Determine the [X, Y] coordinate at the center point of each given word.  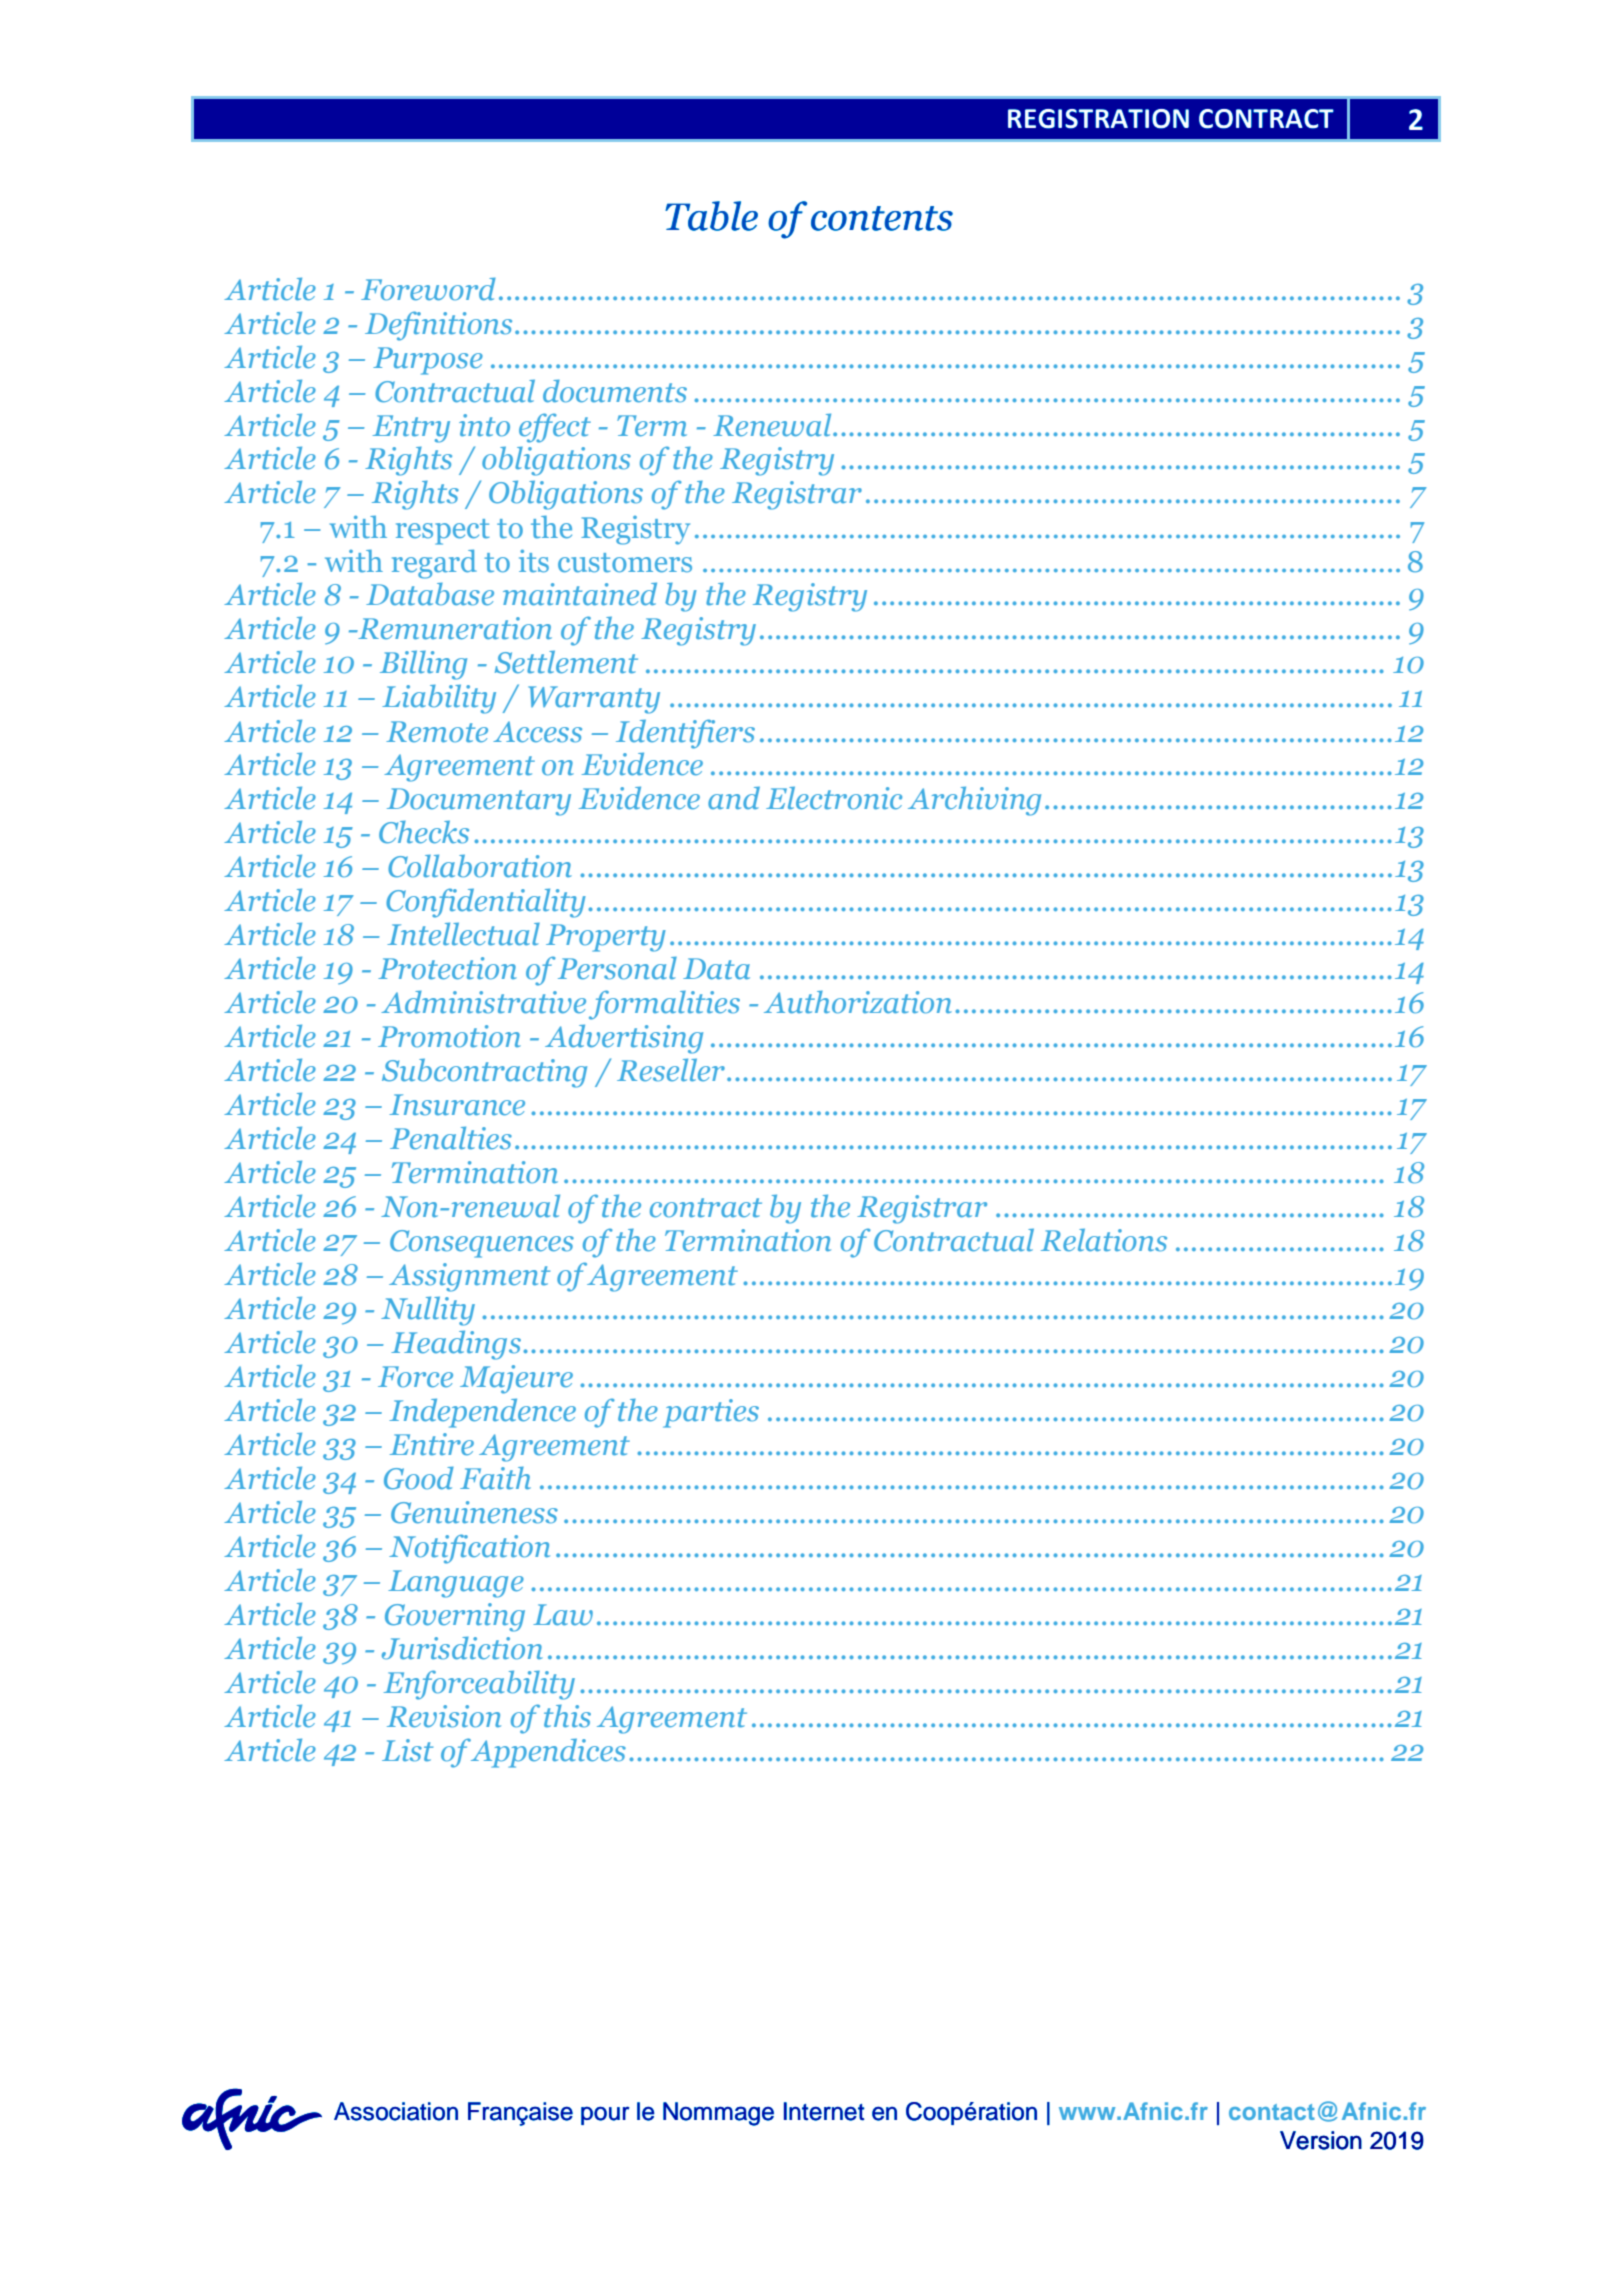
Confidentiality [486, 903]
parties [711, 1413]
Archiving [974, 801]
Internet [824, 2111]
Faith [495, 1478]
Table [711, 216]
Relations [1104, 1240]
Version [1321, 2140]
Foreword [428, 289]
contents [882, 218]
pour [605, 2115]
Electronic [834, 798]
